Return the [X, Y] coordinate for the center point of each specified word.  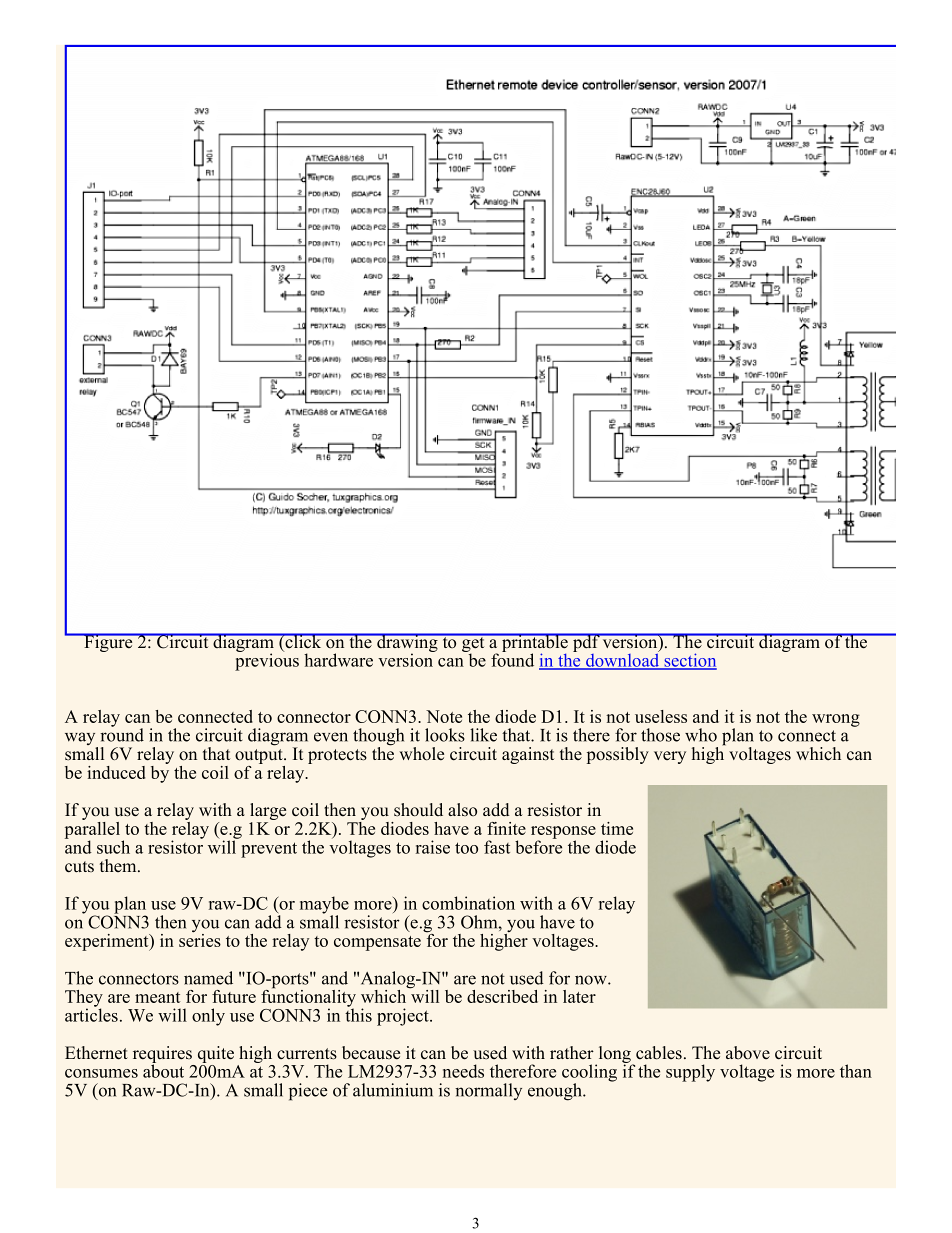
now [592, 980]
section [689, 661]
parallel [92, 830]
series [200, 939]
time [617, 828]
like [483, 735]
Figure [108, 642]
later [579, 996]
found [512, 659]
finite [506, 828]
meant [157, 997]
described [502, 996]
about [163, 1070]
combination [468, 903]
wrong [836, 720]
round [122, 734]
